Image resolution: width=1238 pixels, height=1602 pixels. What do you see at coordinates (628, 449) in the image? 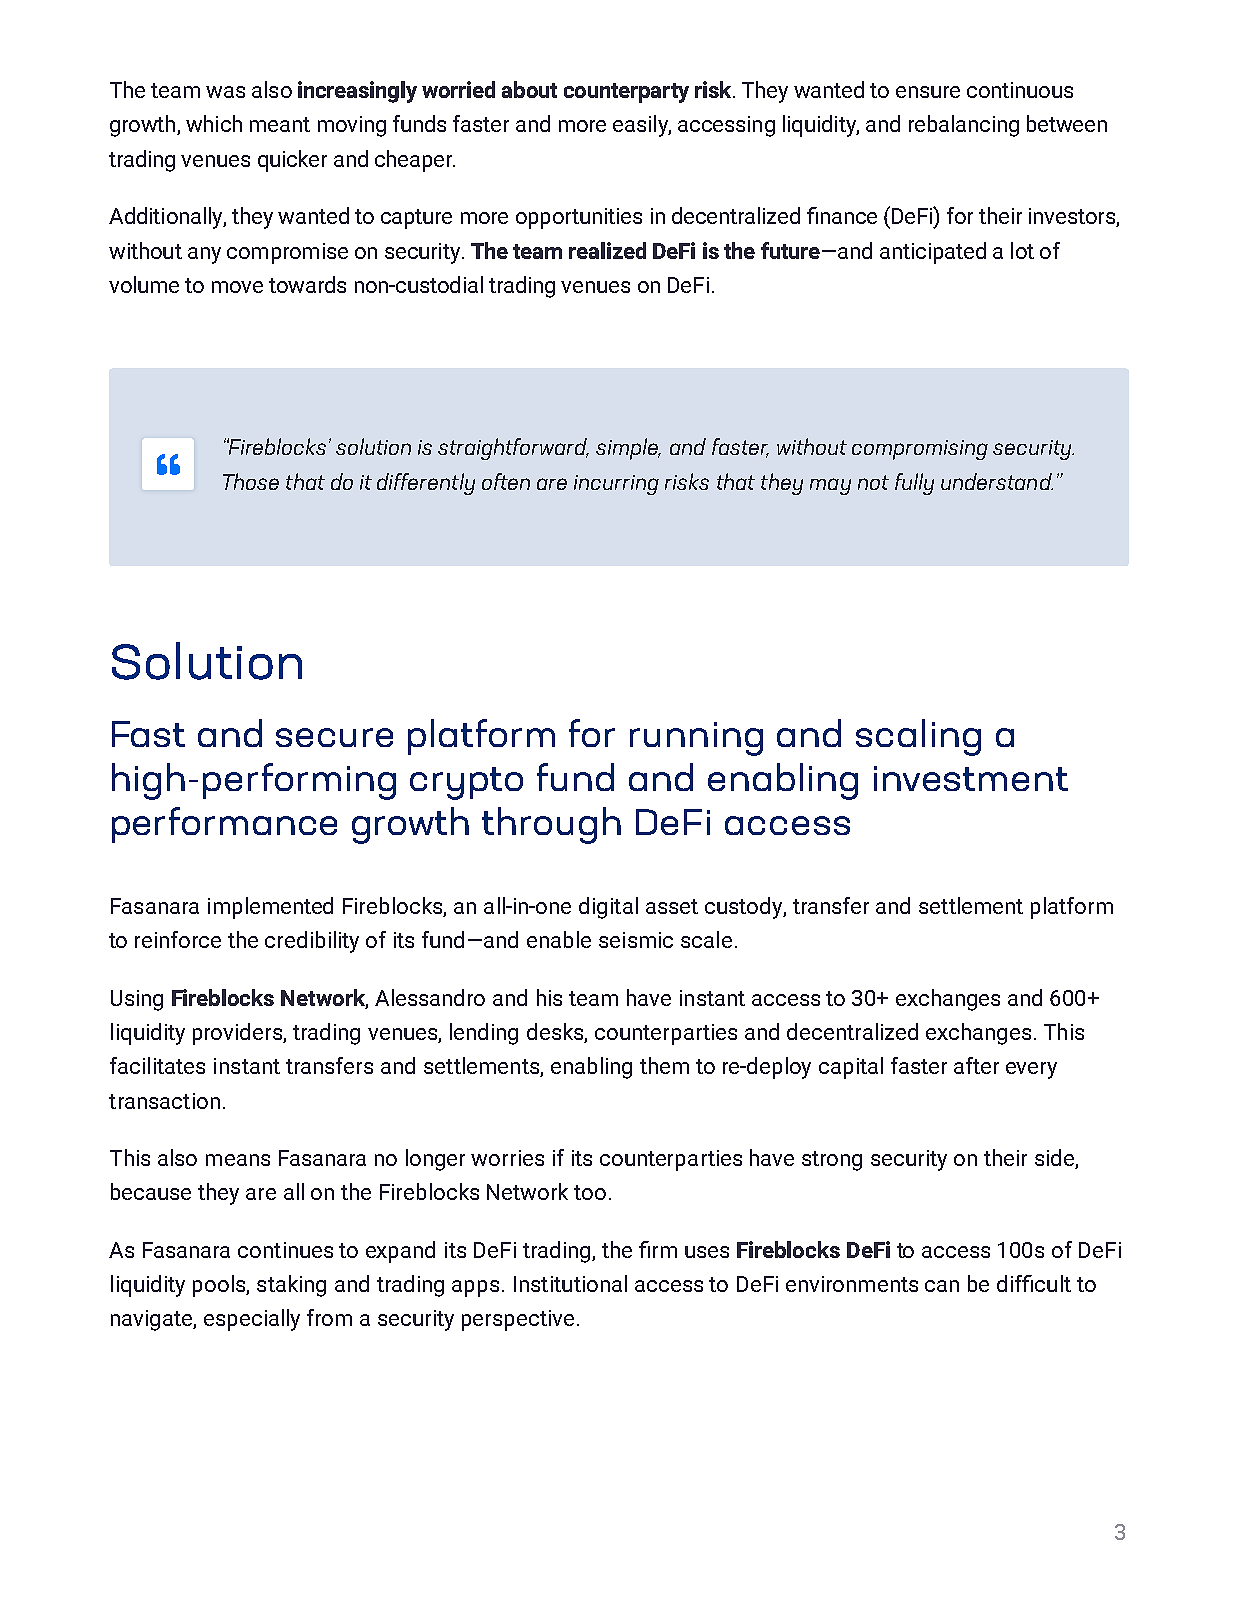
I see `simple` at bounding box center [628, 449].
